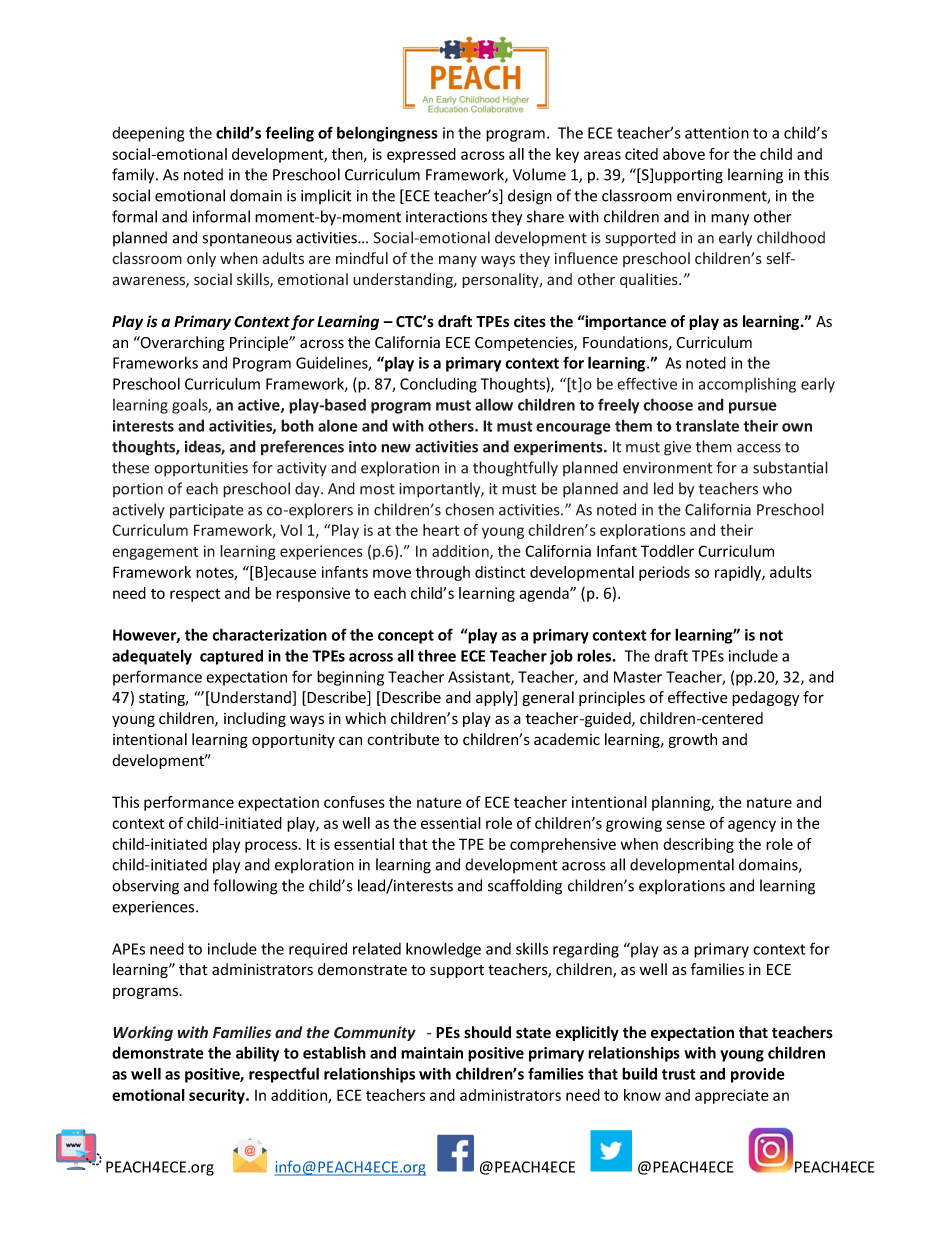 This page has height=1233, width=952. Describe the element at coordinates (148, 134) in the page. I see `deepening` at that location.
